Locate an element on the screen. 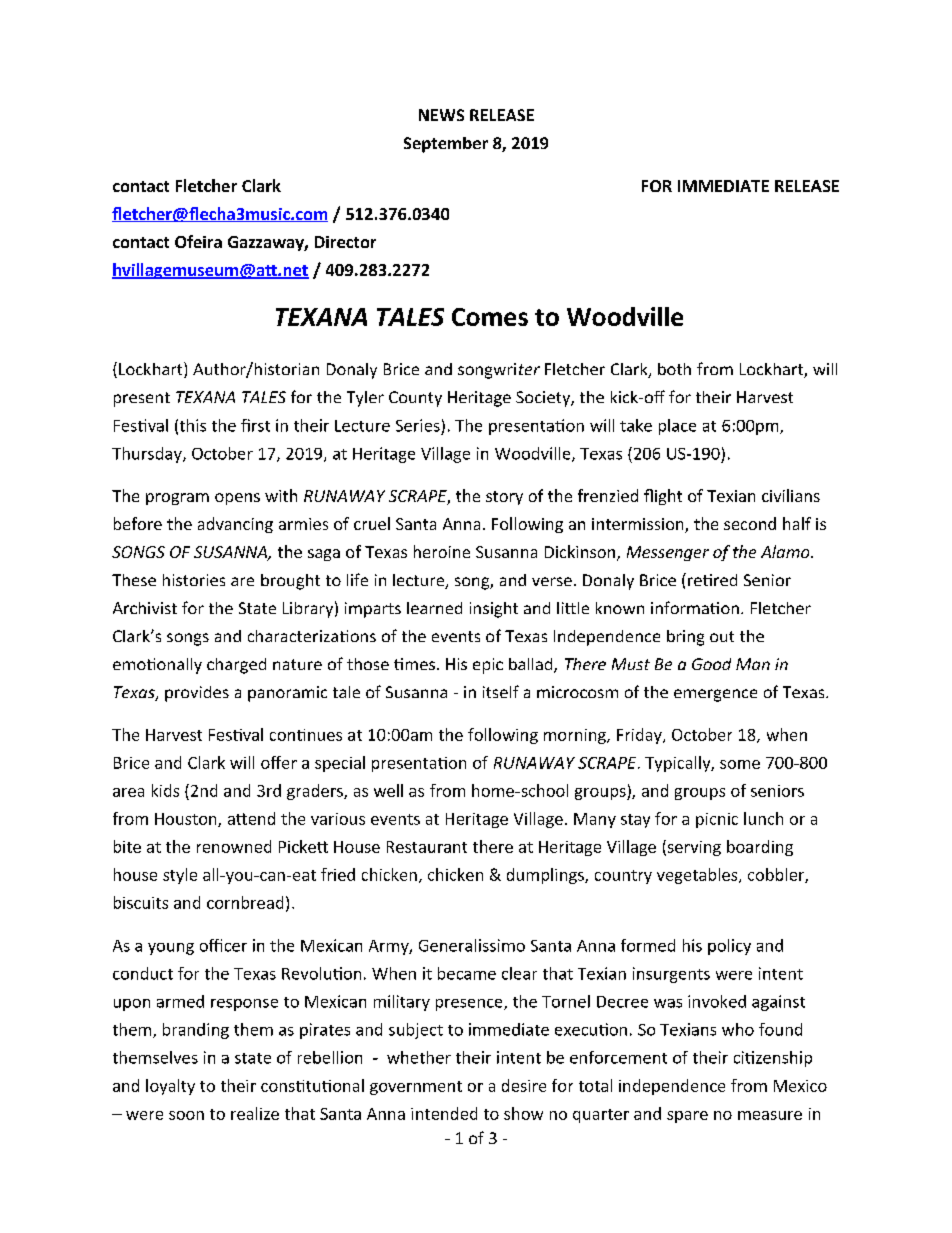  NEWS is located at coordinates (441, 115).
